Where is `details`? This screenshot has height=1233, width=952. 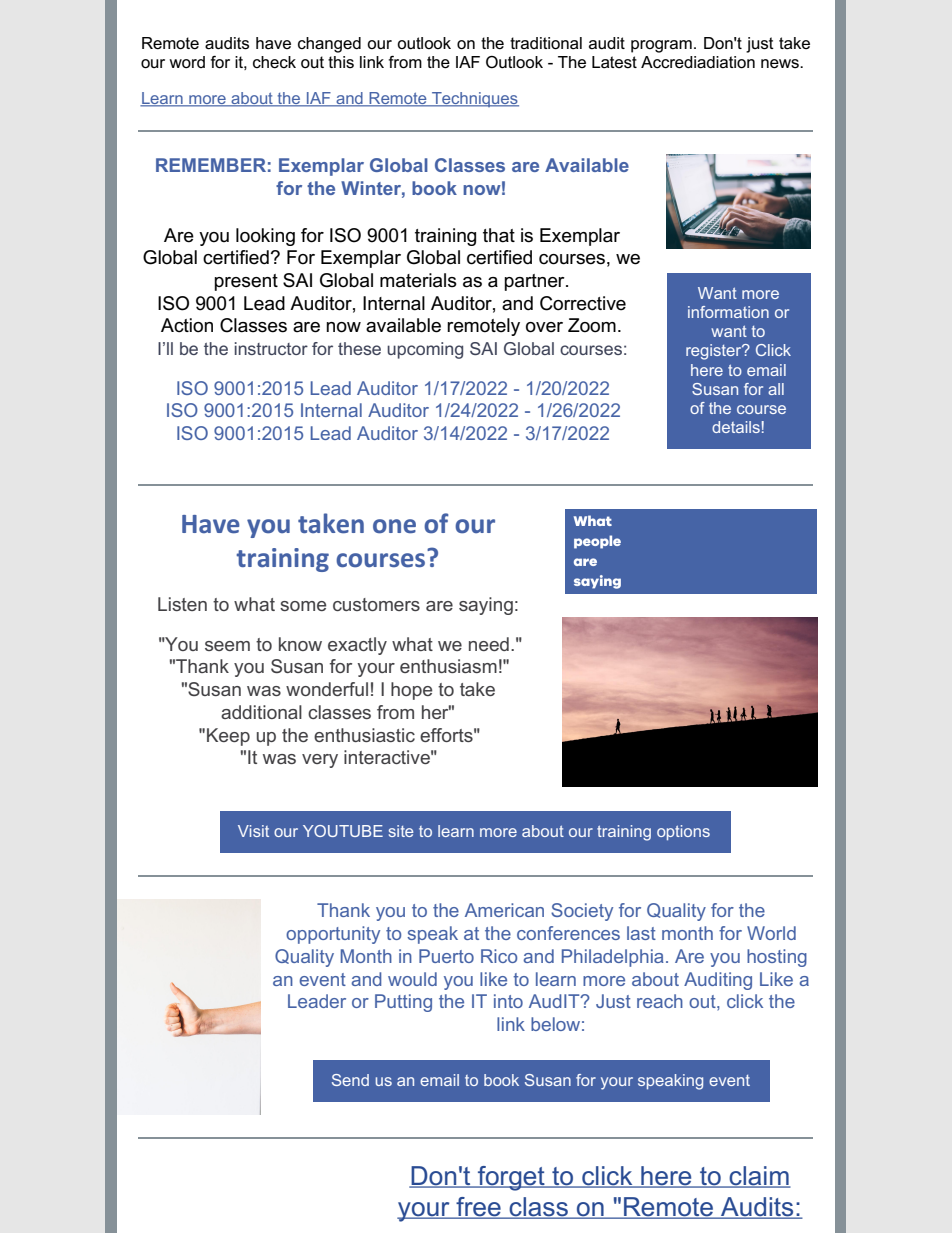
details is located at coordinates (736, 427).
